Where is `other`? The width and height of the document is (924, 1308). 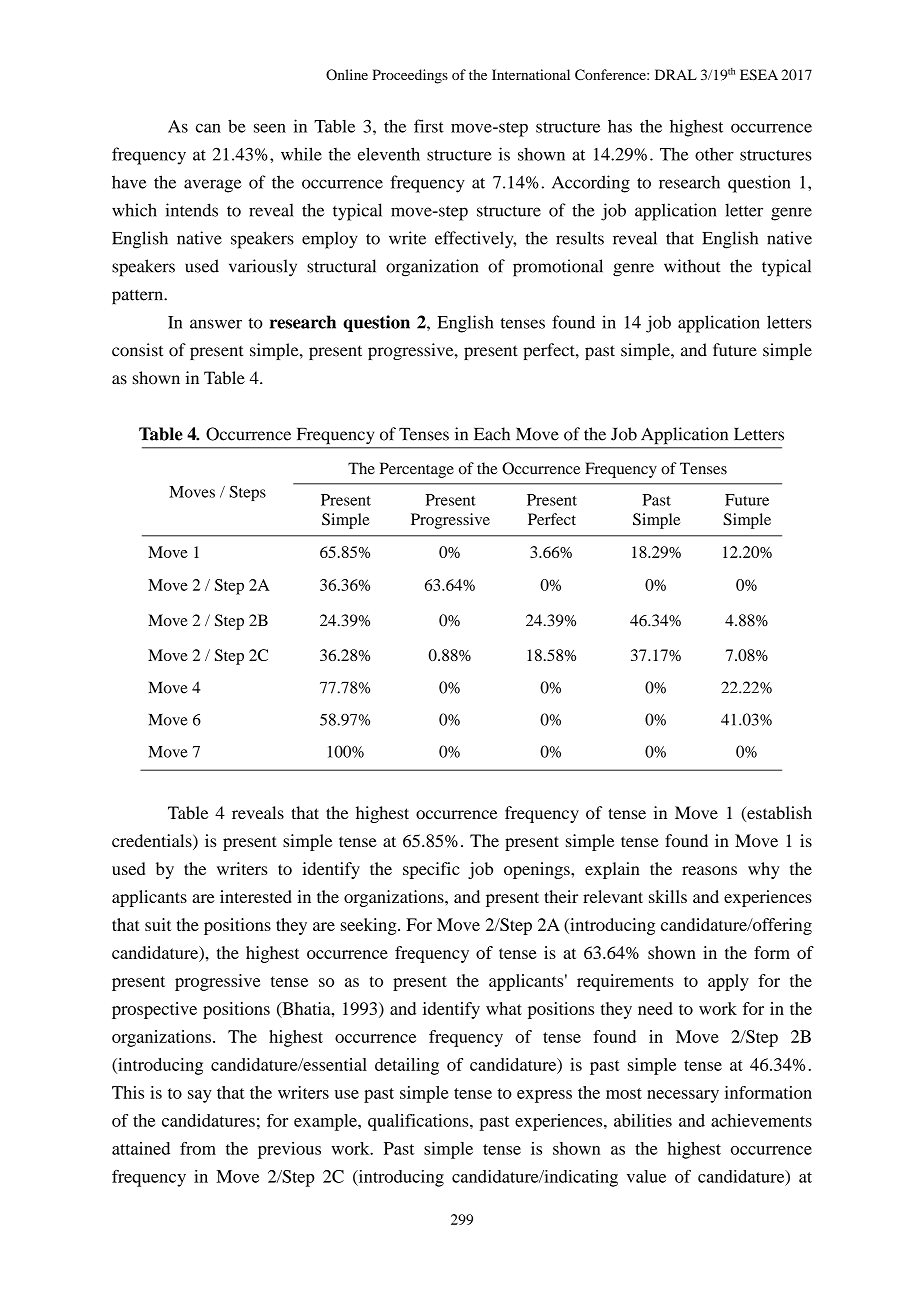
other is located at coordinates (714, 154).
